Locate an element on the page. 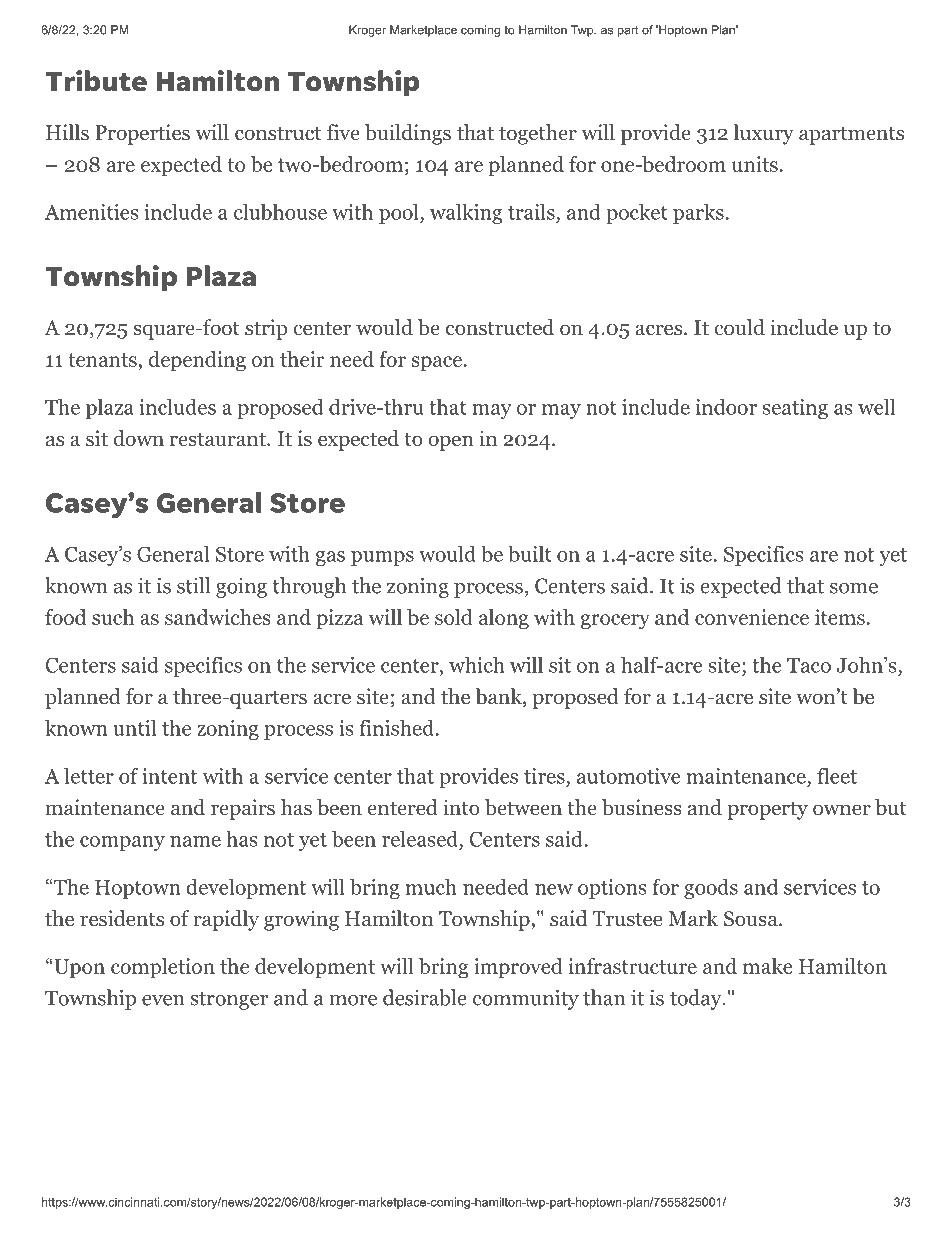  buildings is located at coordinates (408, 134).
